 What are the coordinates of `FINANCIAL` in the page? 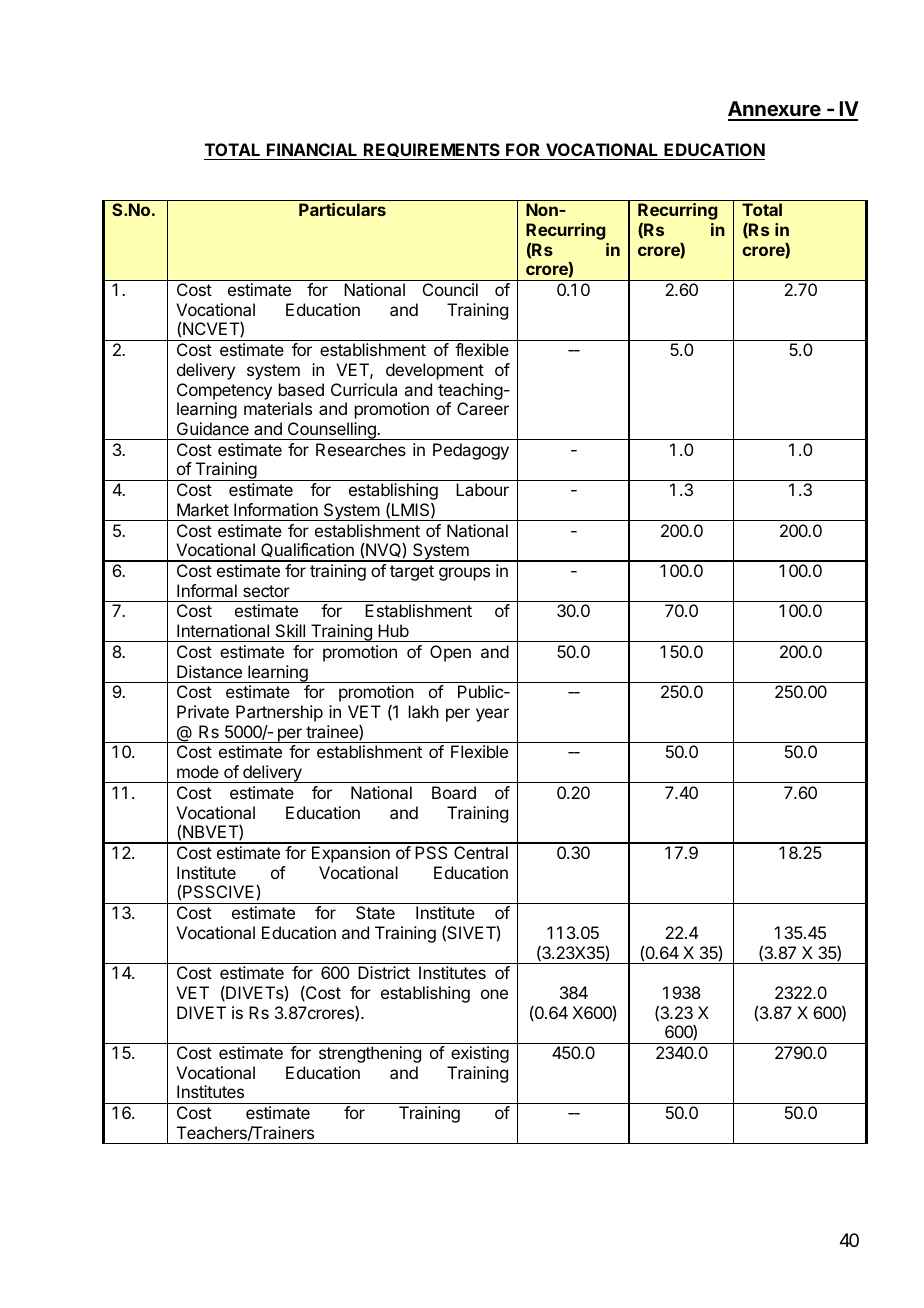 It's located at (312, 151).
